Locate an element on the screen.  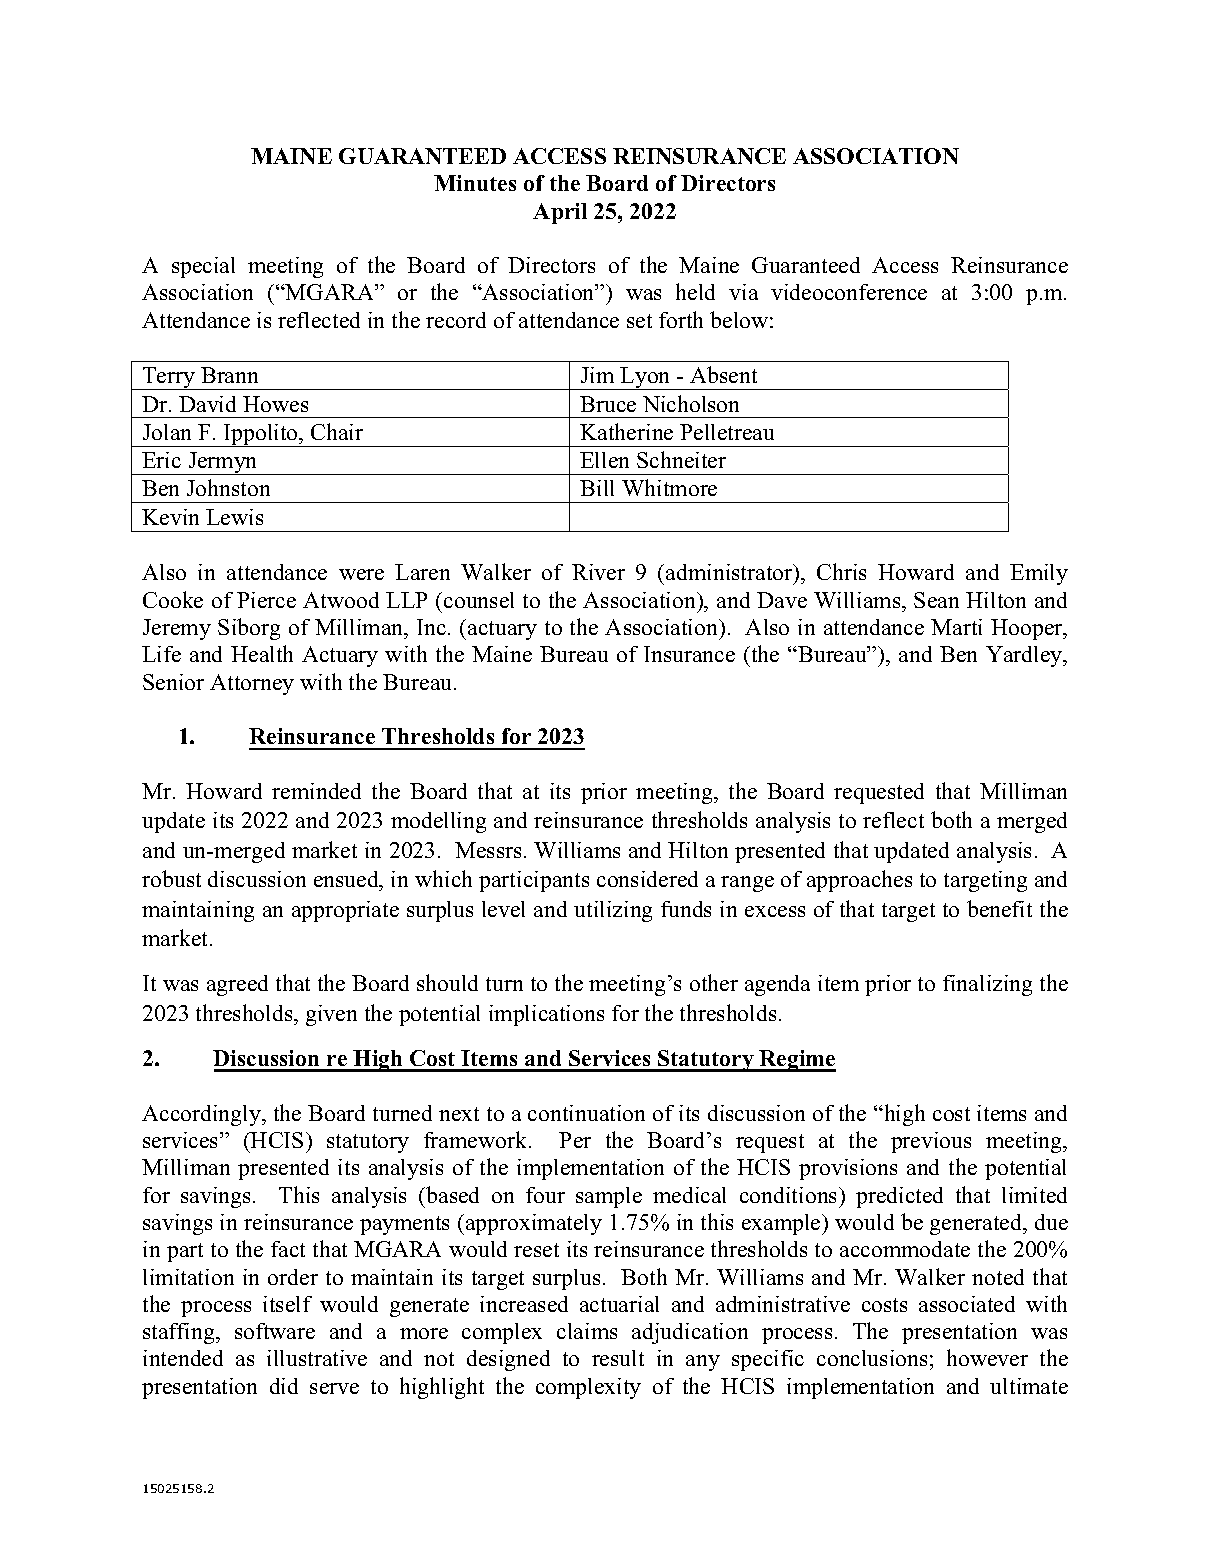
agreed is located at coordinates (237, 985).
